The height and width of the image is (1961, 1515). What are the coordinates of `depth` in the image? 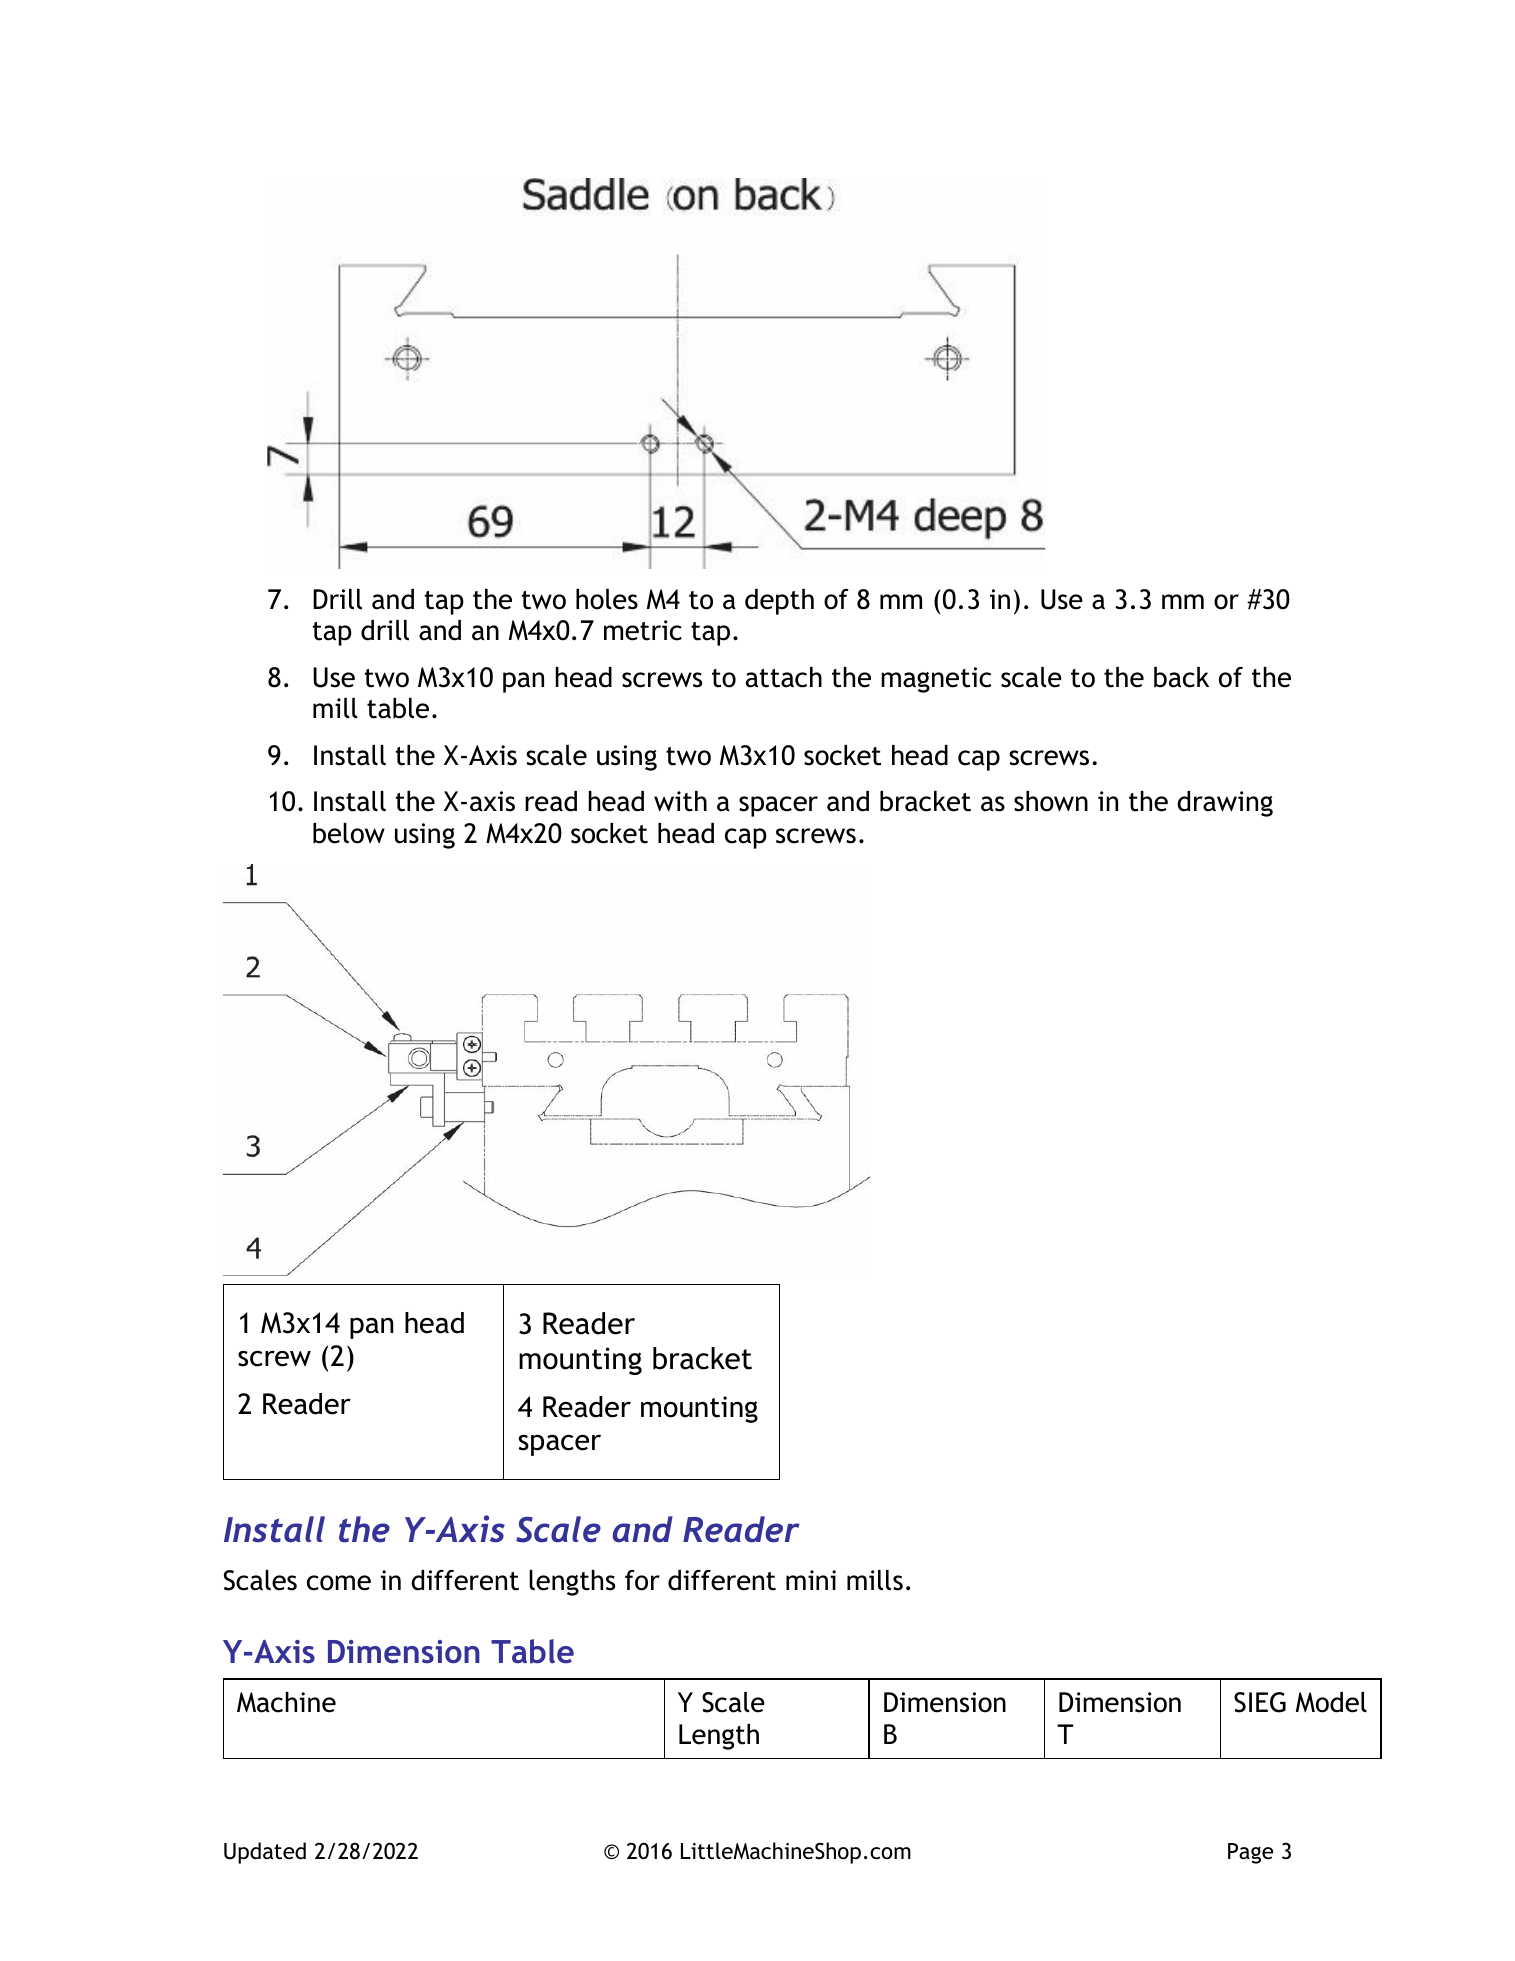 It's located at (779, 602).
